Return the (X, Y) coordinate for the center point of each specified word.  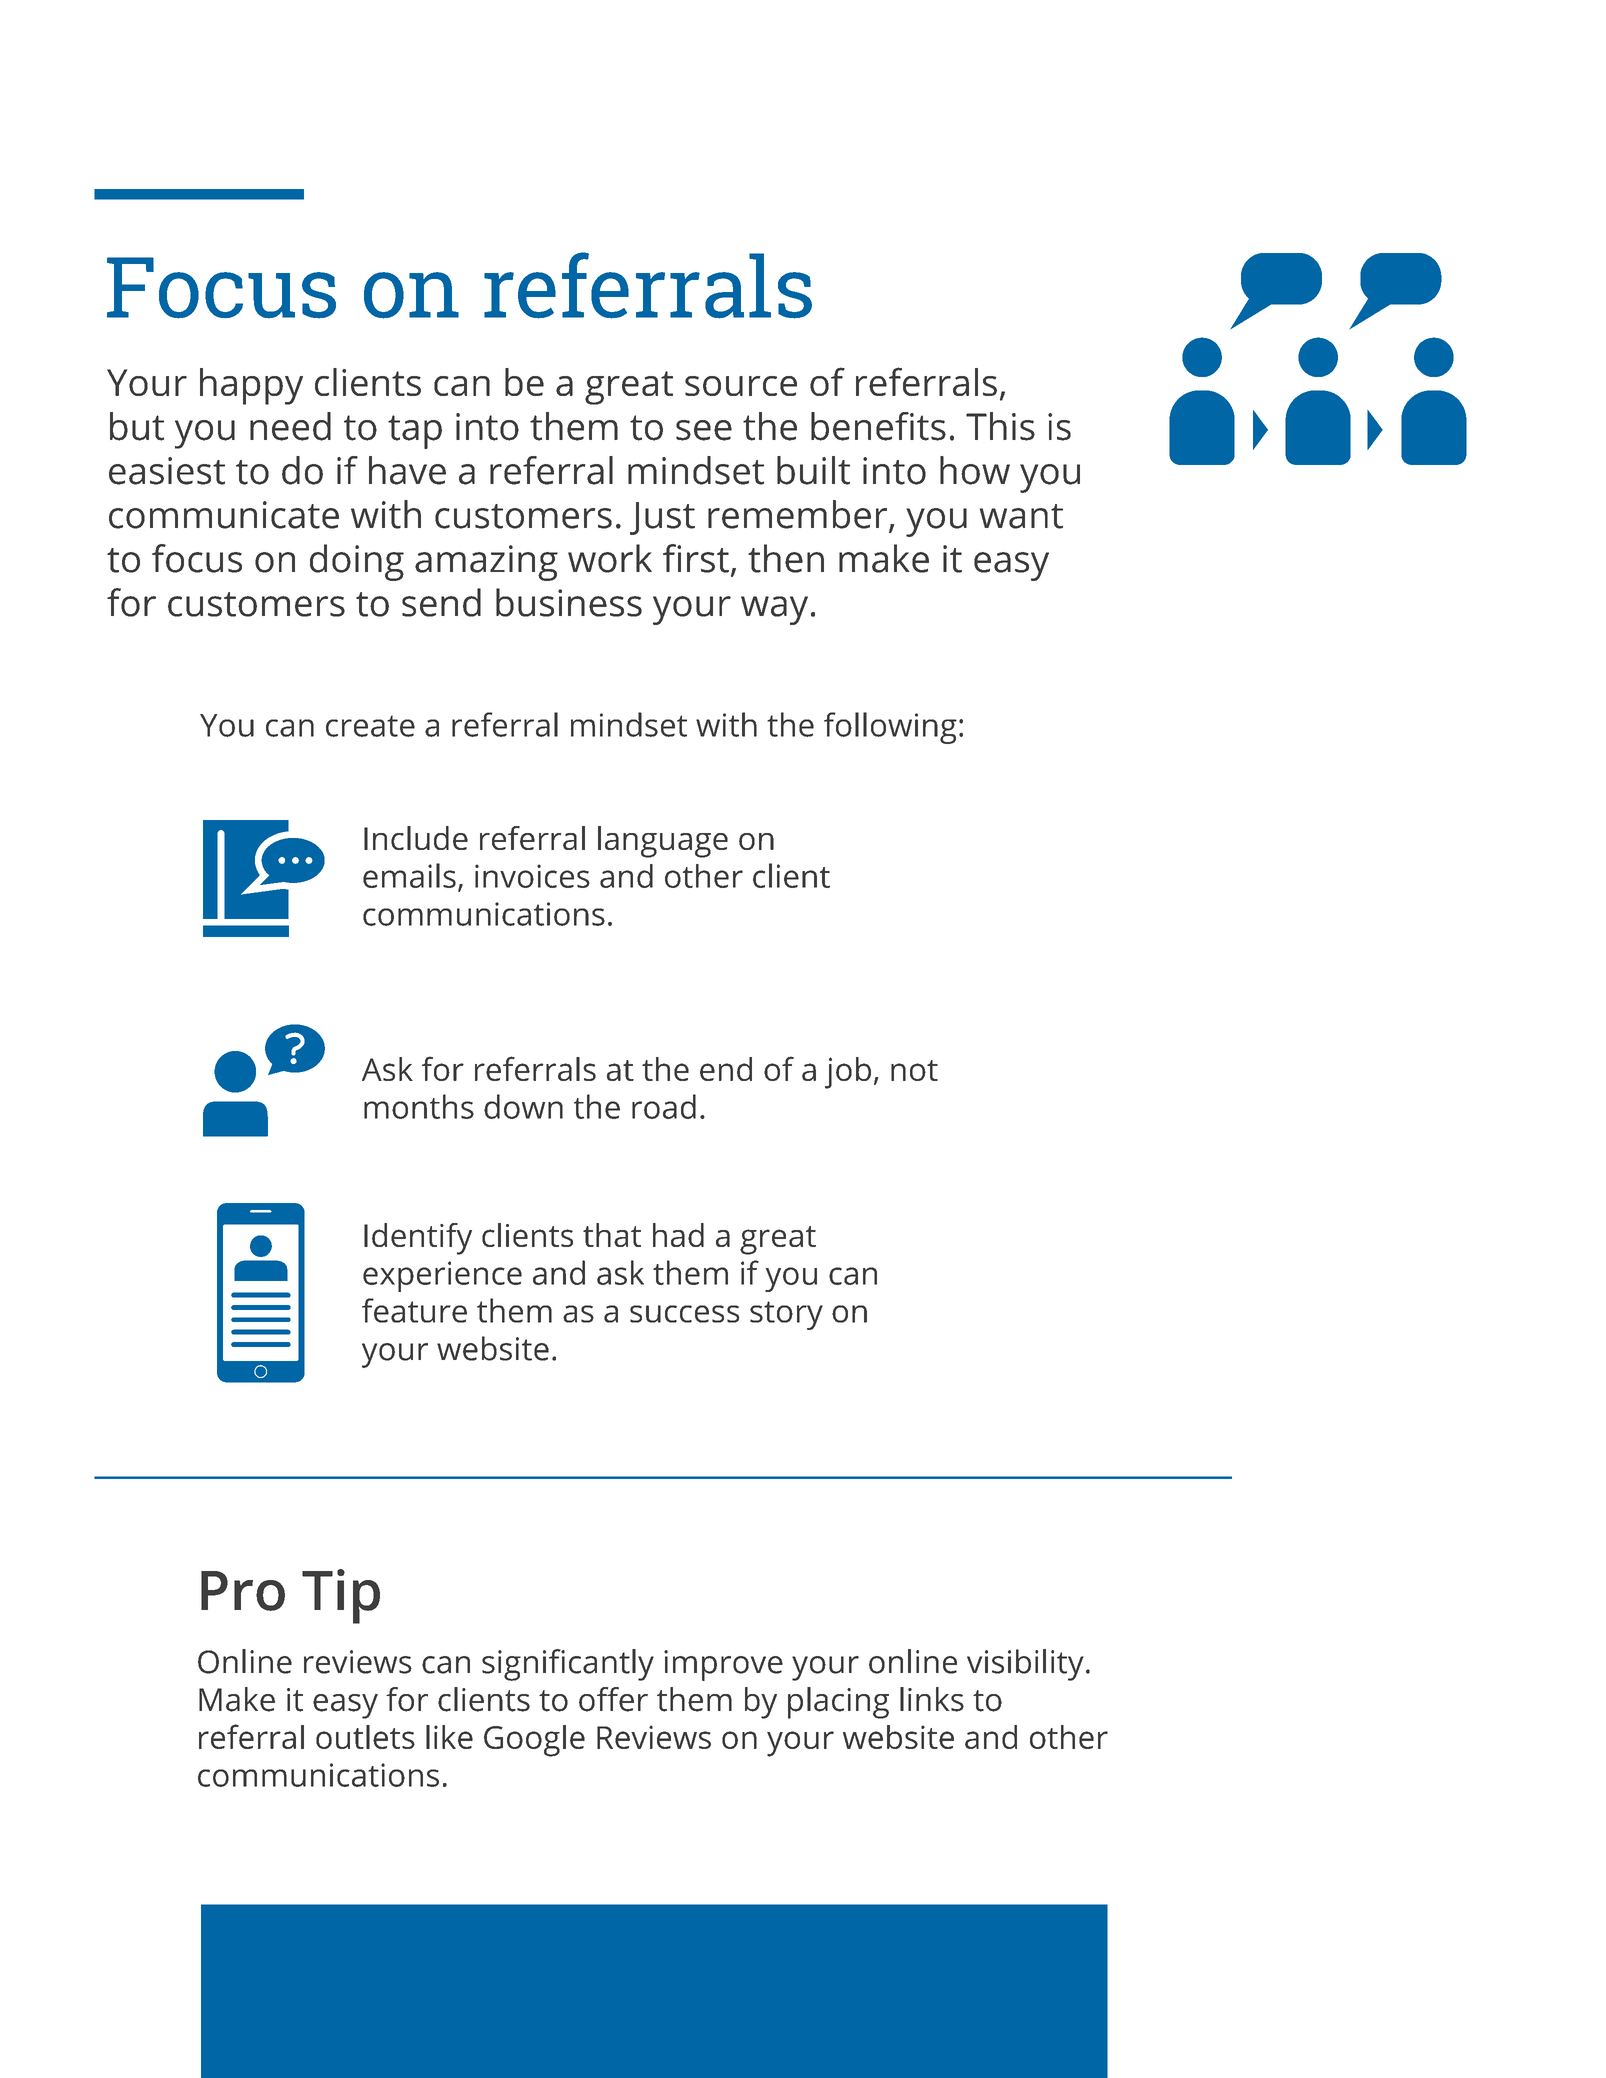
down (523, 1106)
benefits (878, 426)
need (290, 426)
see (704, 430)
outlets (365, 1737)
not (914, 1070)
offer (613, 1699)
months (419, 1106)
